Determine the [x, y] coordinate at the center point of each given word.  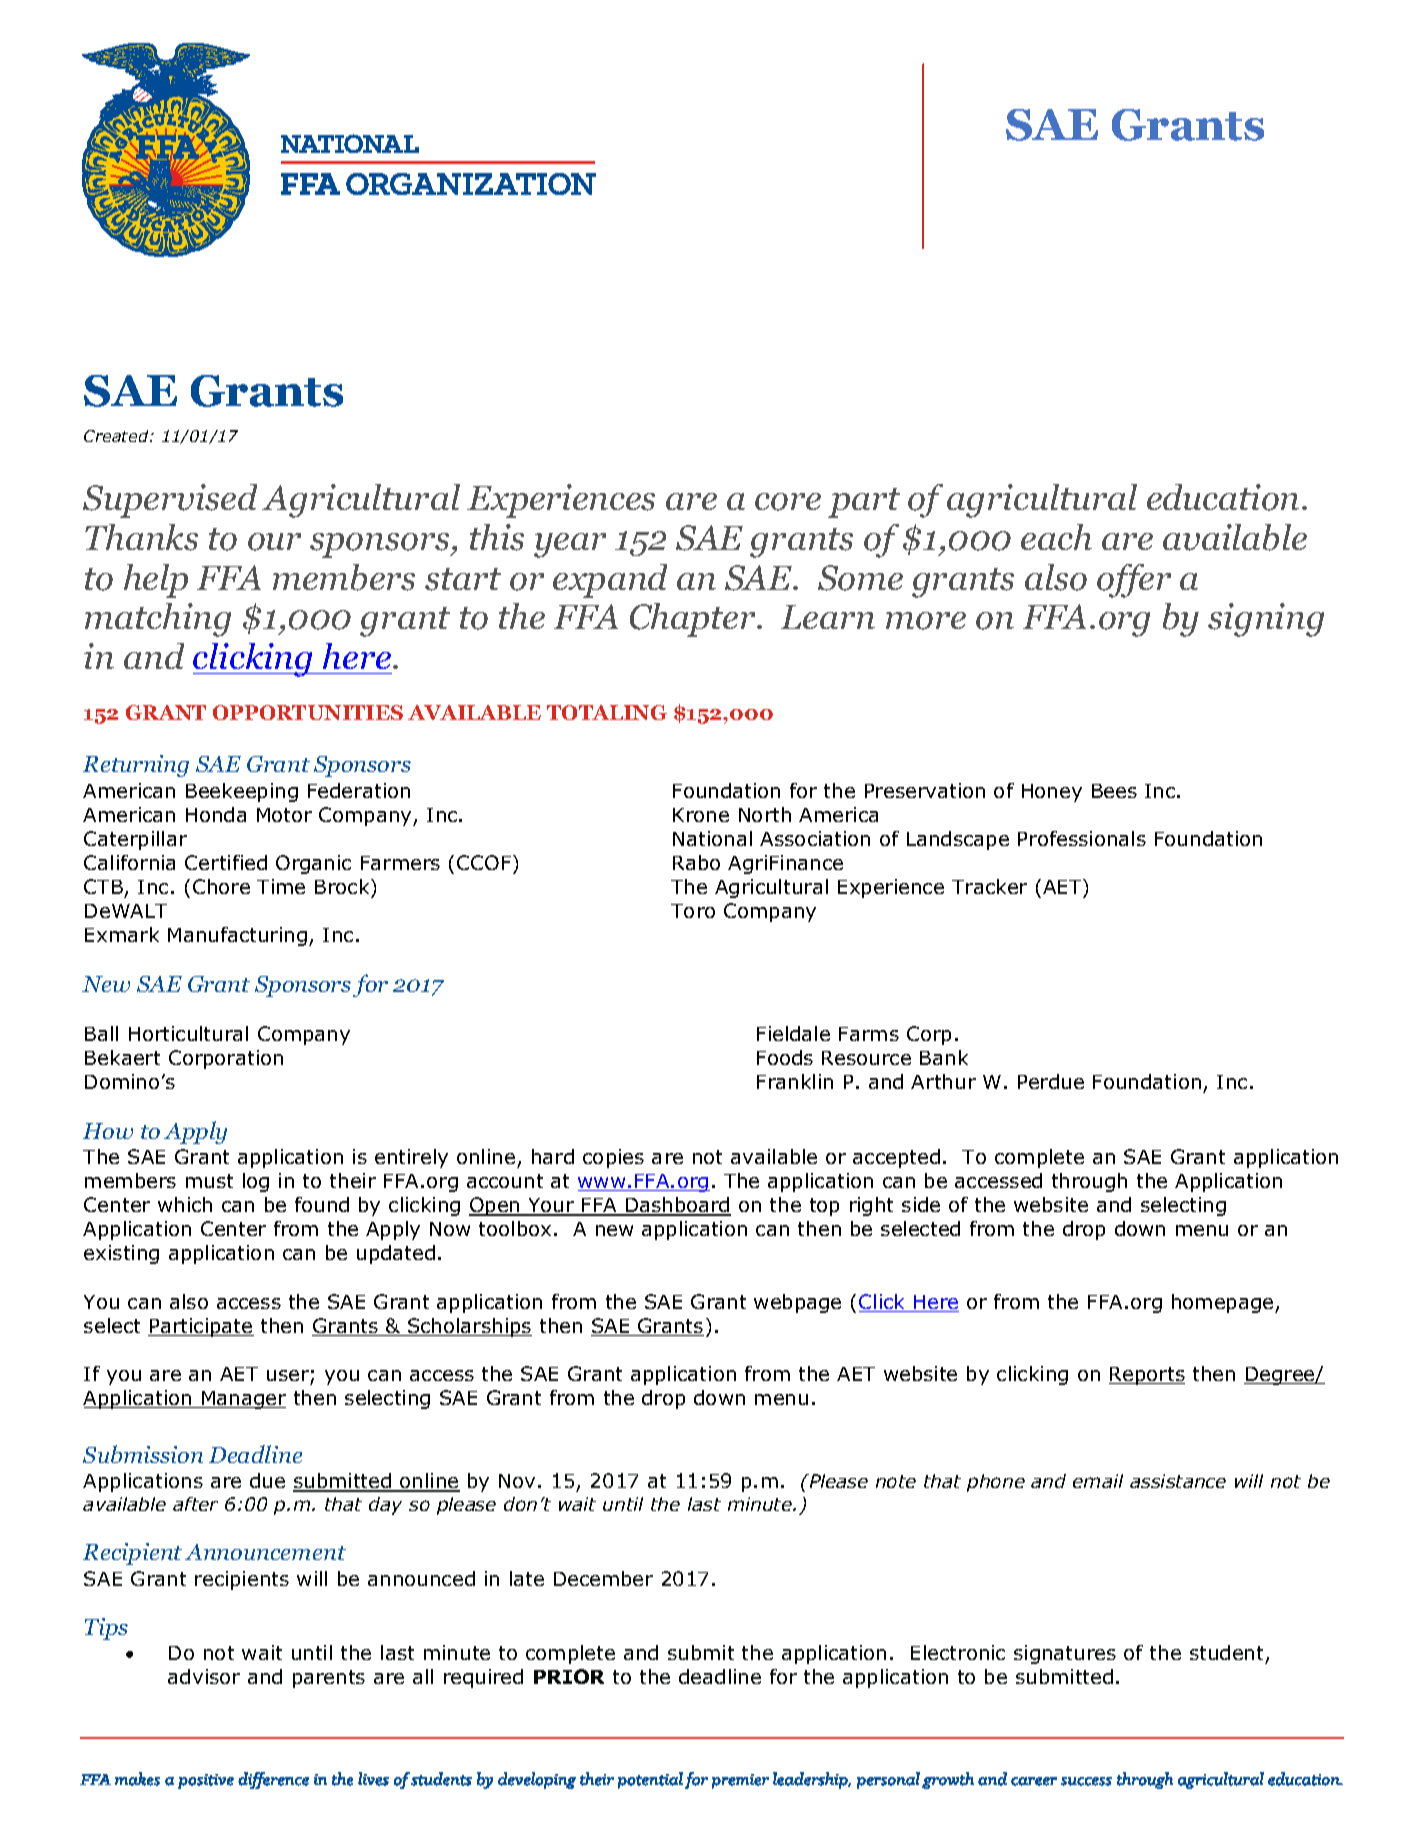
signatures [1065, 1654]
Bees [1114, 791]
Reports [1147, 1376]
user [288, 1375]
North [765, 814]
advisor [204, 1676]
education [1223, 497]
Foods [785, 1057]
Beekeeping [242, 792]
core [788, 502]
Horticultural [188, 1033]
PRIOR [569, 1676]
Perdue [1051, 1081]
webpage [797, 1303]
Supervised [170, 501]
